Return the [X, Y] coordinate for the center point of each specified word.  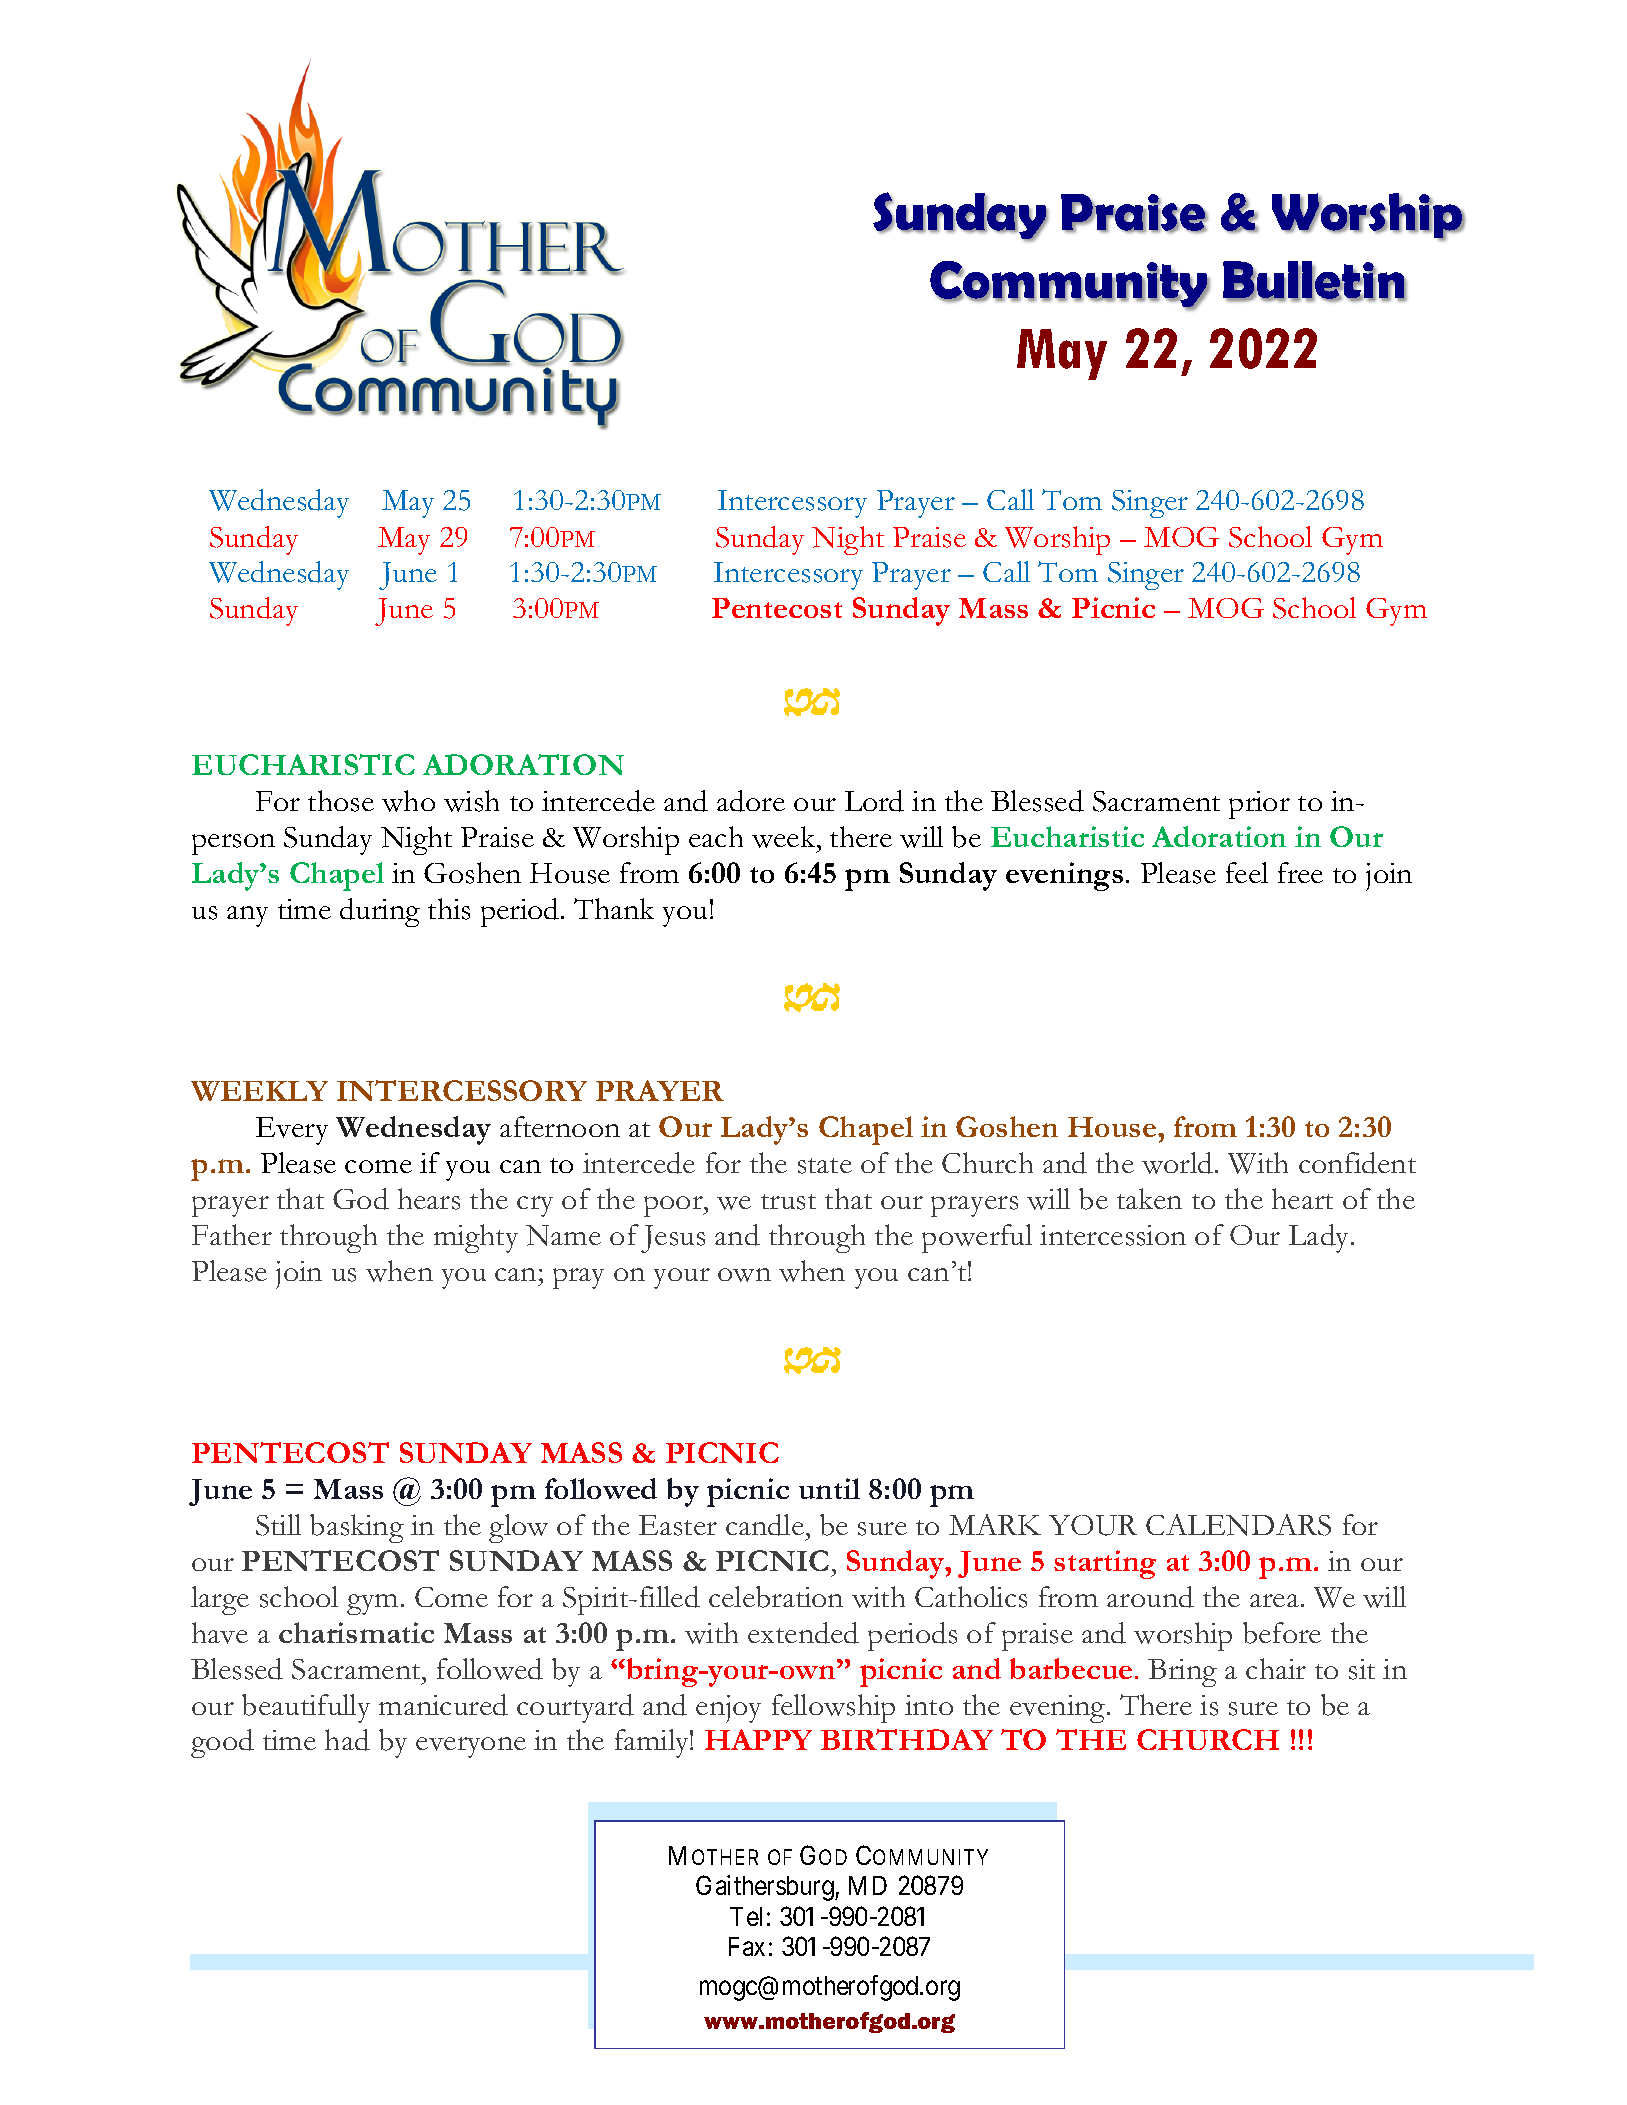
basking [357, 1528]
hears [429, 1199]
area [1274, 1600]
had [347, 1740]
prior [1259, 805]
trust [788, 1202]
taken [1149, 1198]
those [341, 801]
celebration [776, 1597]
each [716, 836]
